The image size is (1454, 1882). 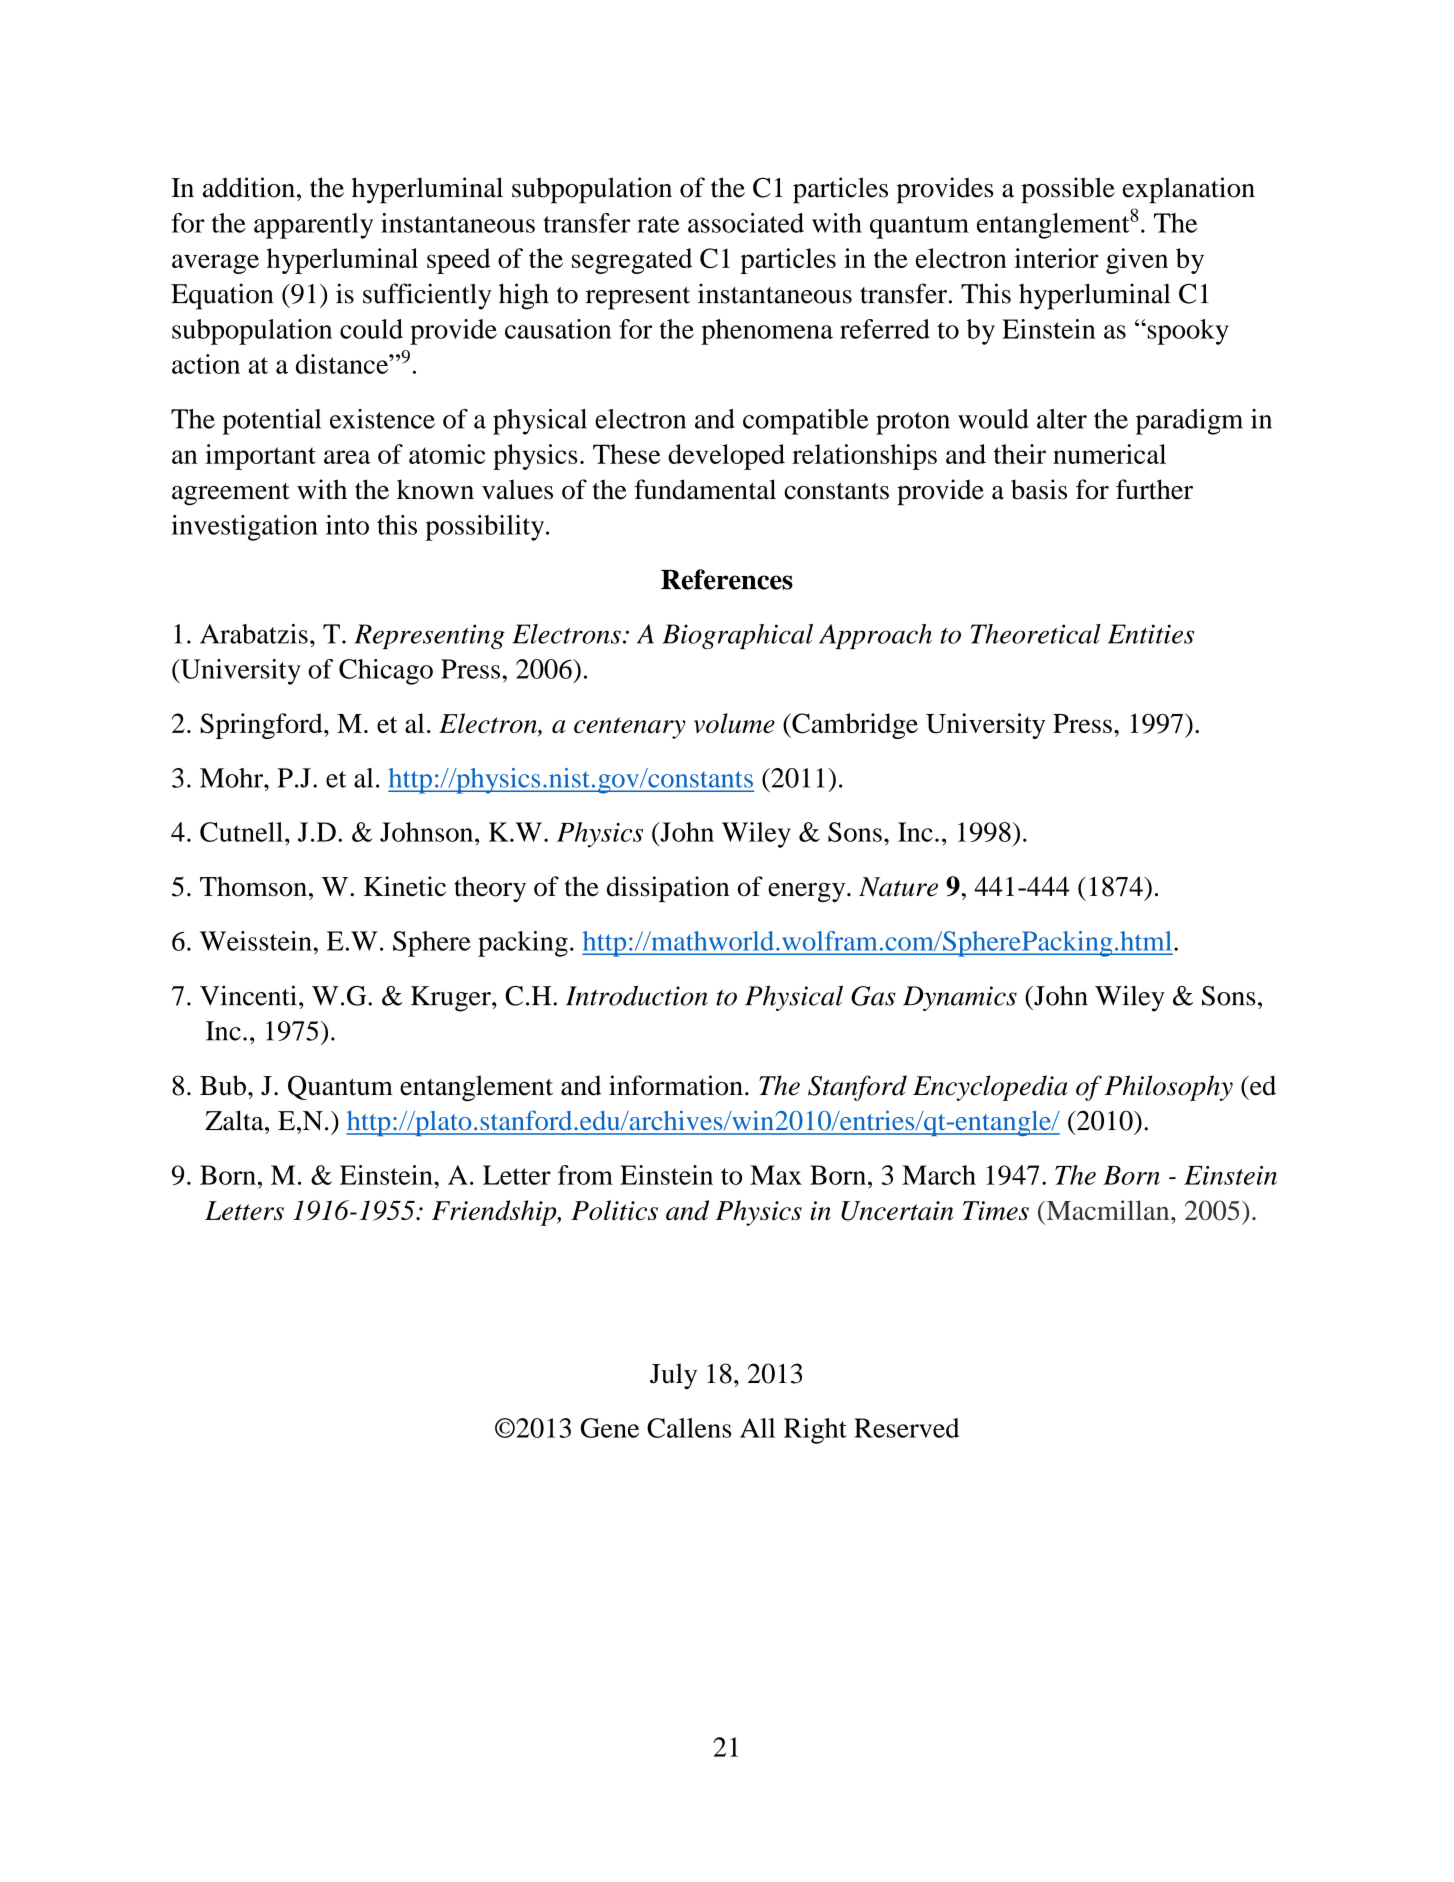 What do you see at coordinates (1068, 190) in the screenshot?
I see `possible` at bounding box center [1068, 190].
